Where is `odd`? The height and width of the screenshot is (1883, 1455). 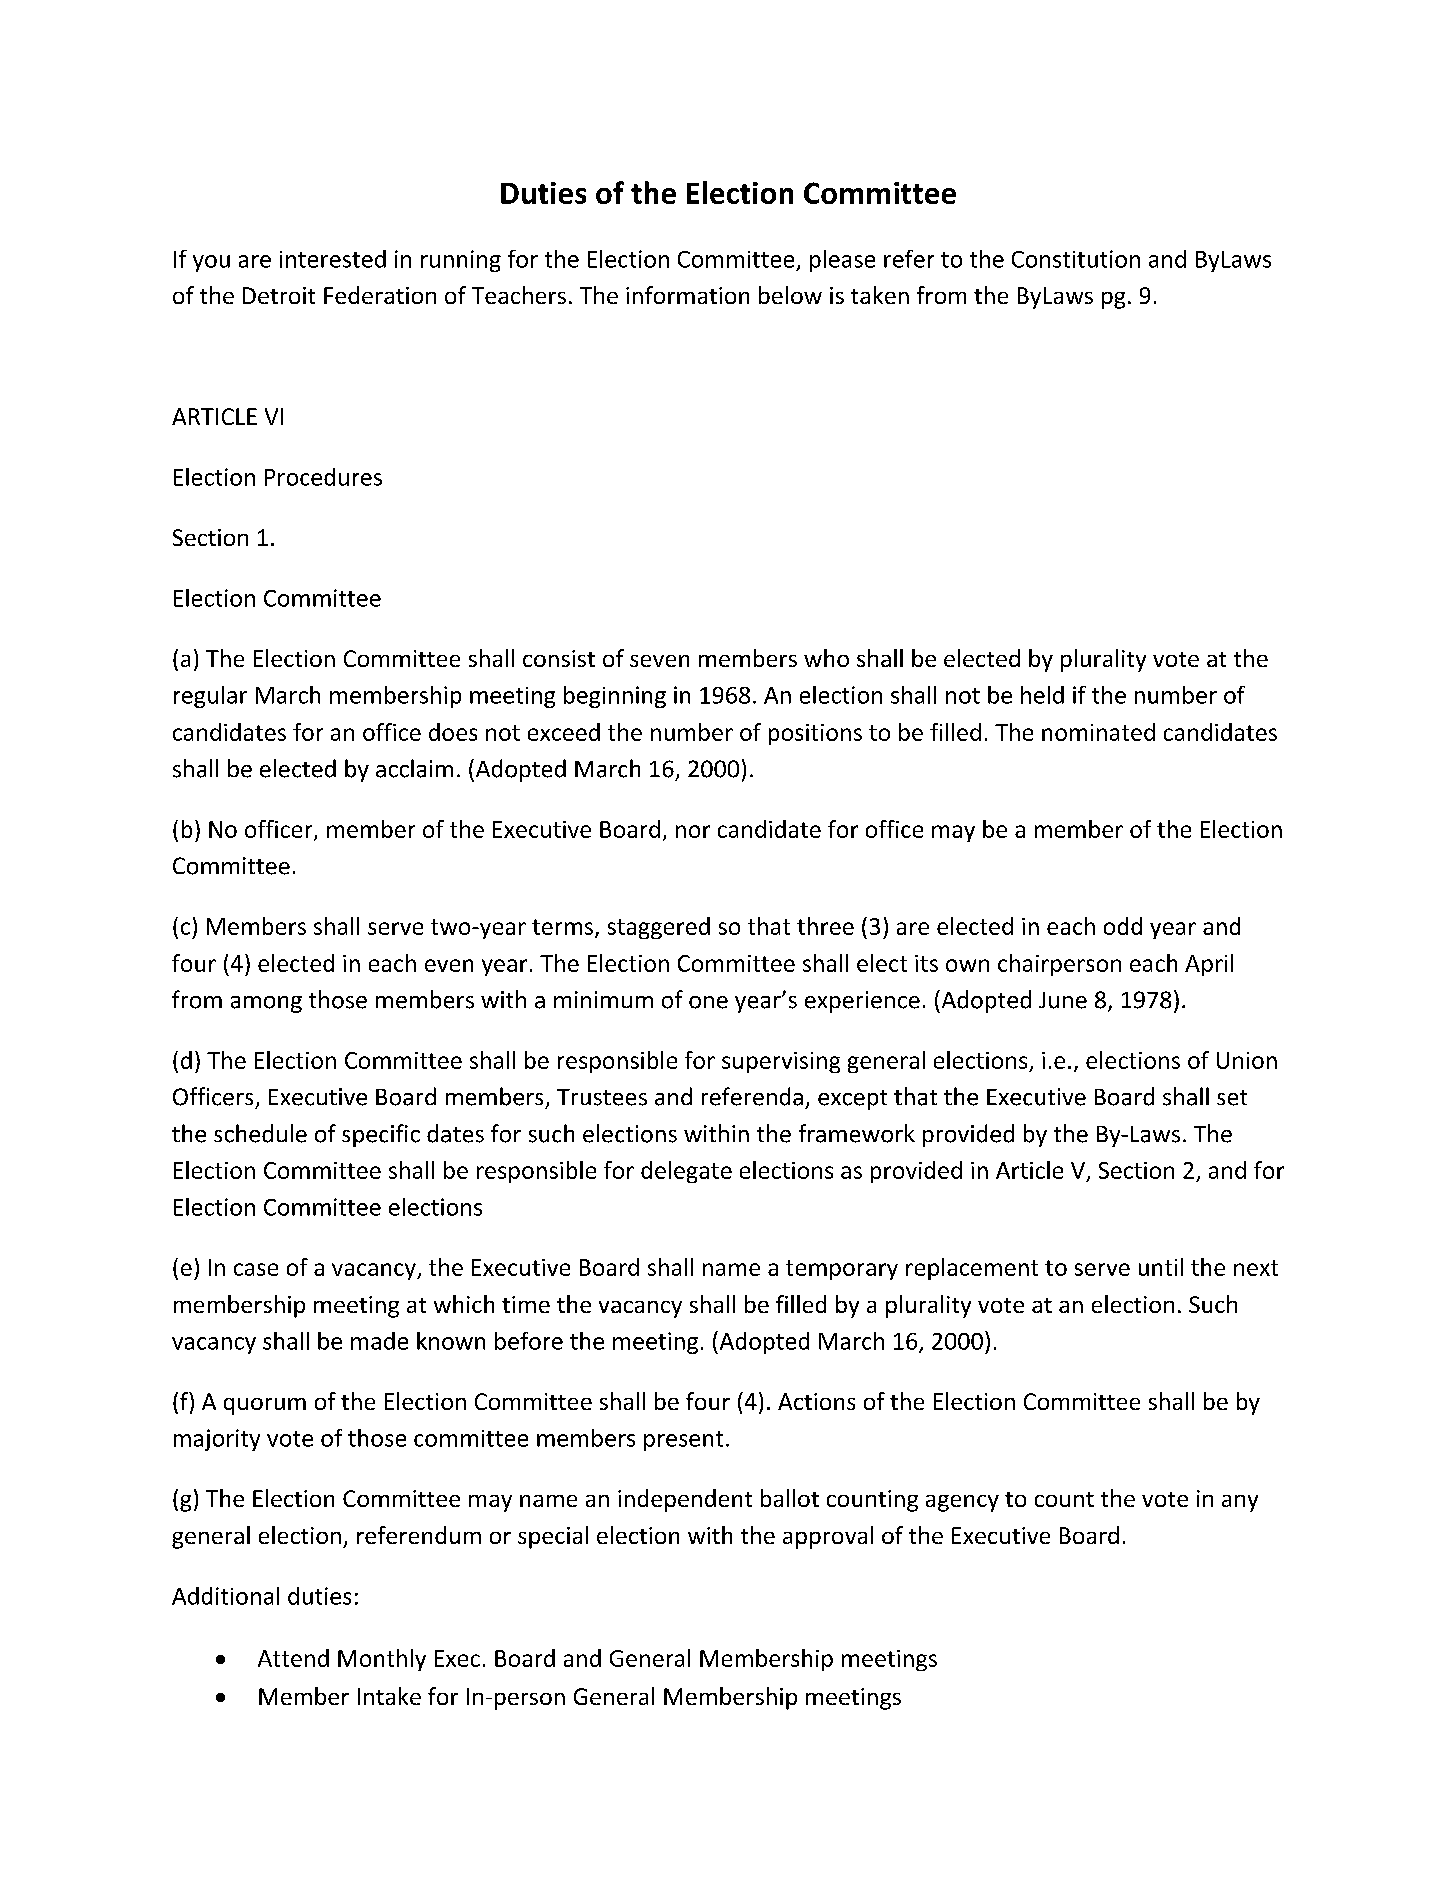
odd is located at coordinates (1123, 926).
